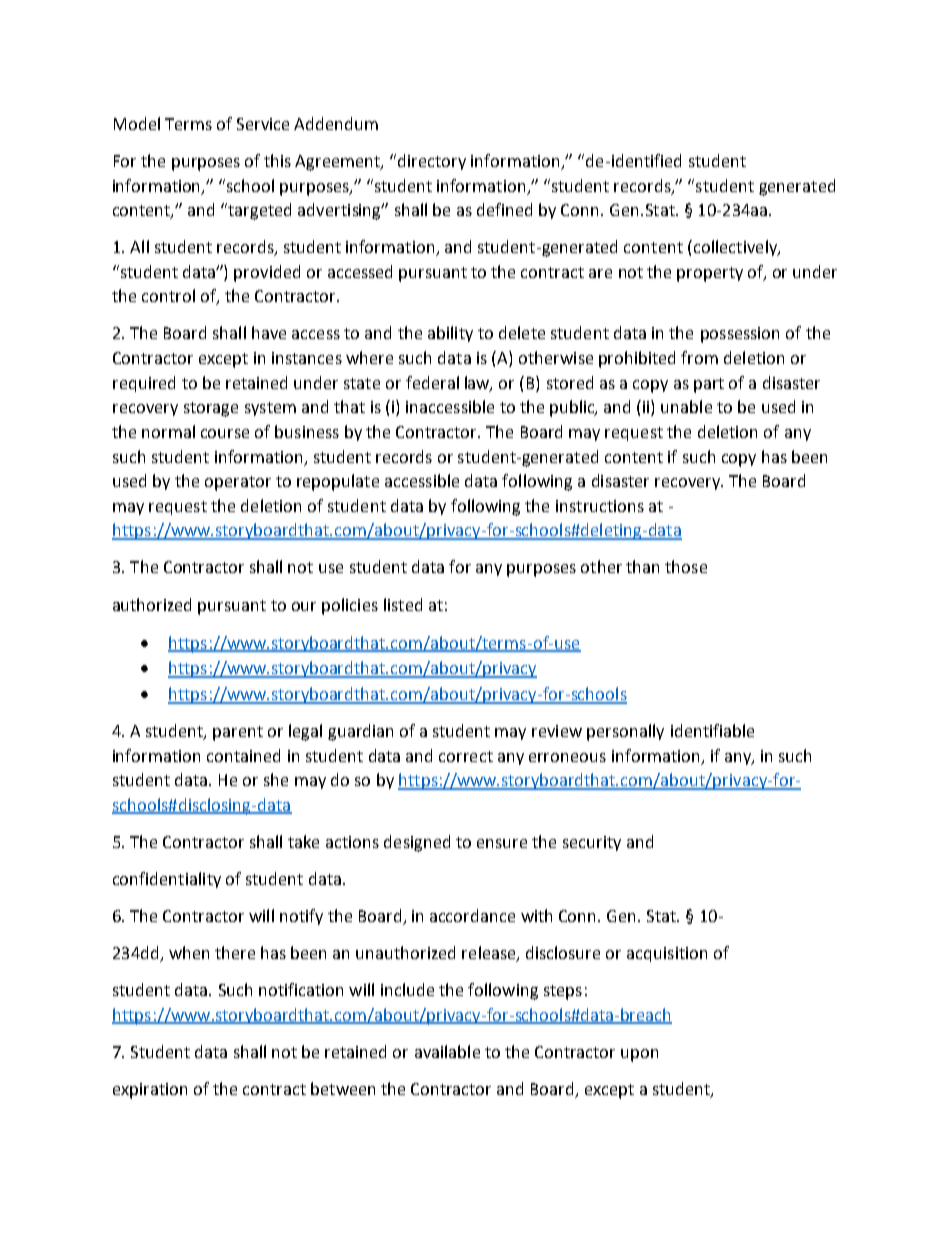  What do you see at coordinates (625, 732) in the screenshot?
I see `personally` at bounding box center [625, 732].
